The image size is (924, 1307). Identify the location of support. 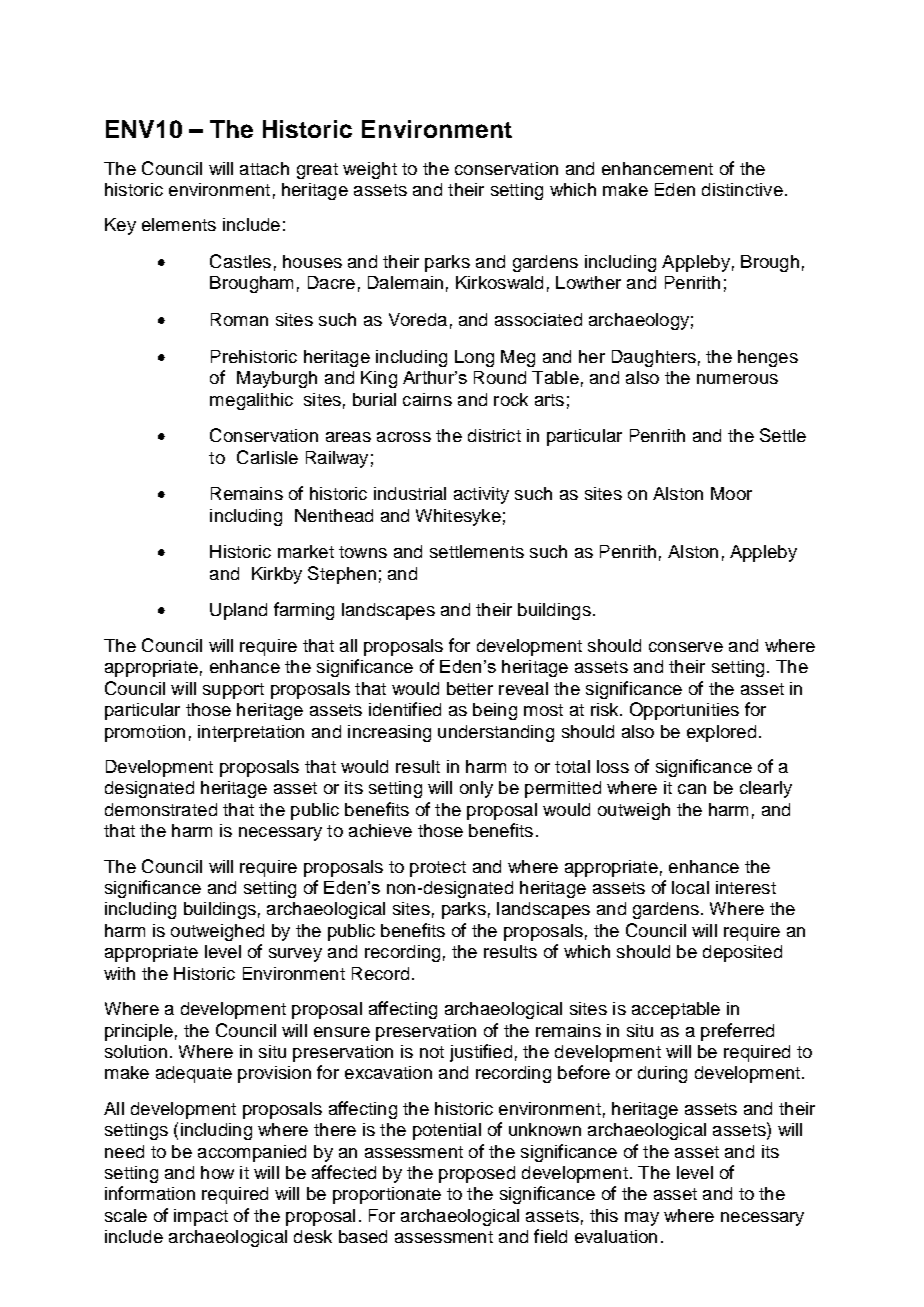
(233, 691).
